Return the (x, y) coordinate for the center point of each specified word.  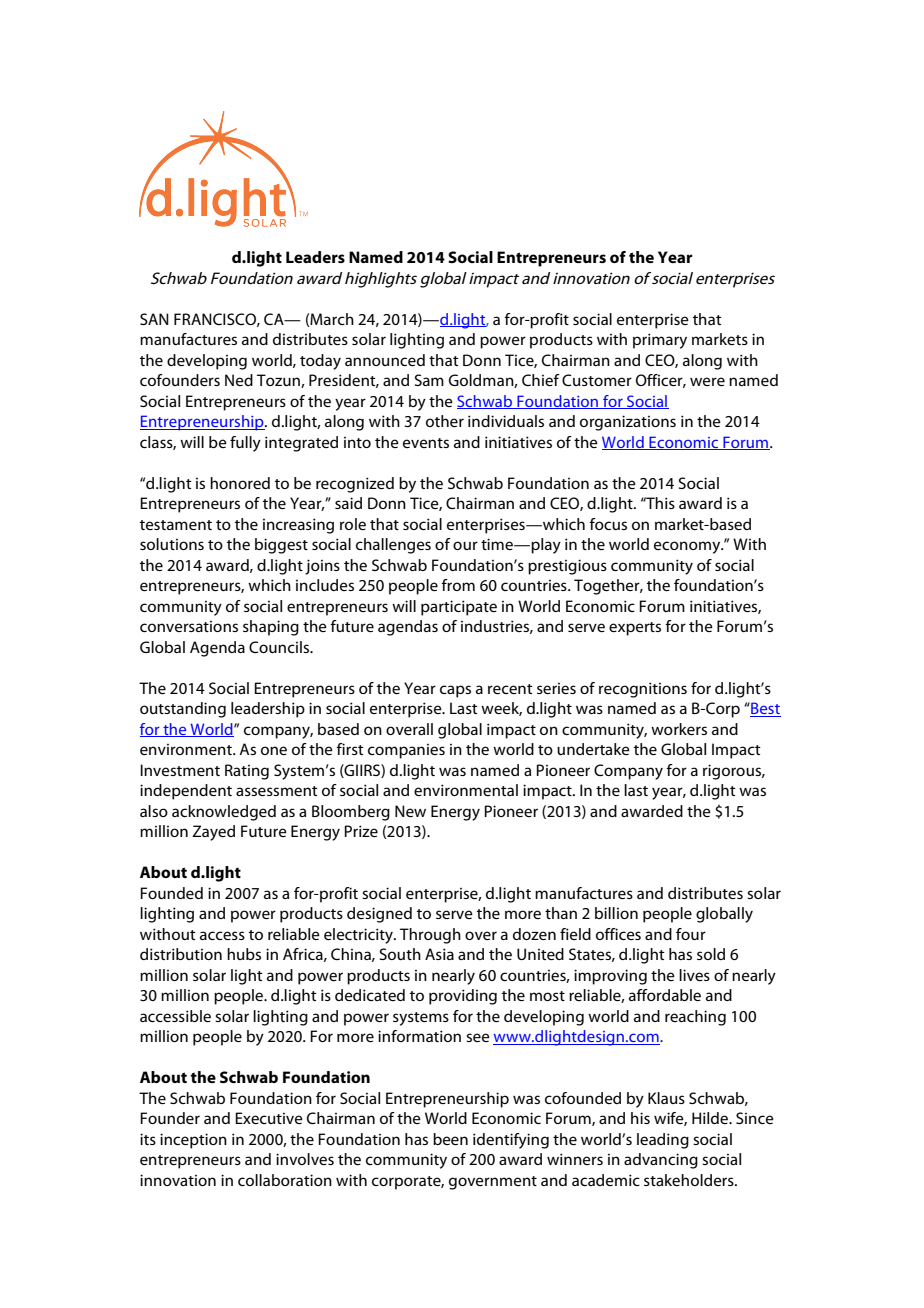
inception (193, 1141)
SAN (154, 319)
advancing (661, 1161)
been (450, 1139)
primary (660, 341)
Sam (429, 380)
